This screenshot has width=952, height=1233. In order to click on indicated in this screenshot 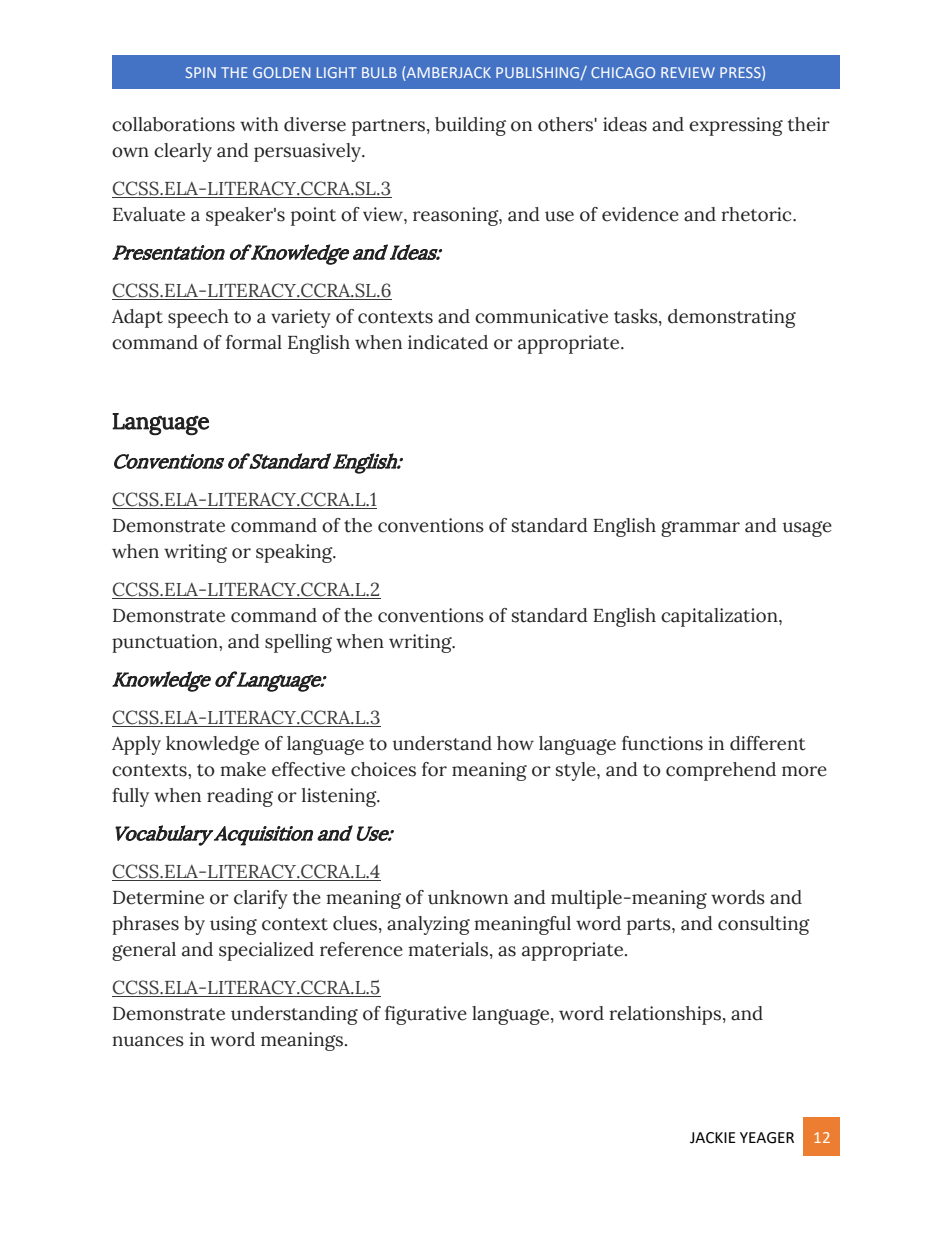, I will do `click(448, 342)`.
